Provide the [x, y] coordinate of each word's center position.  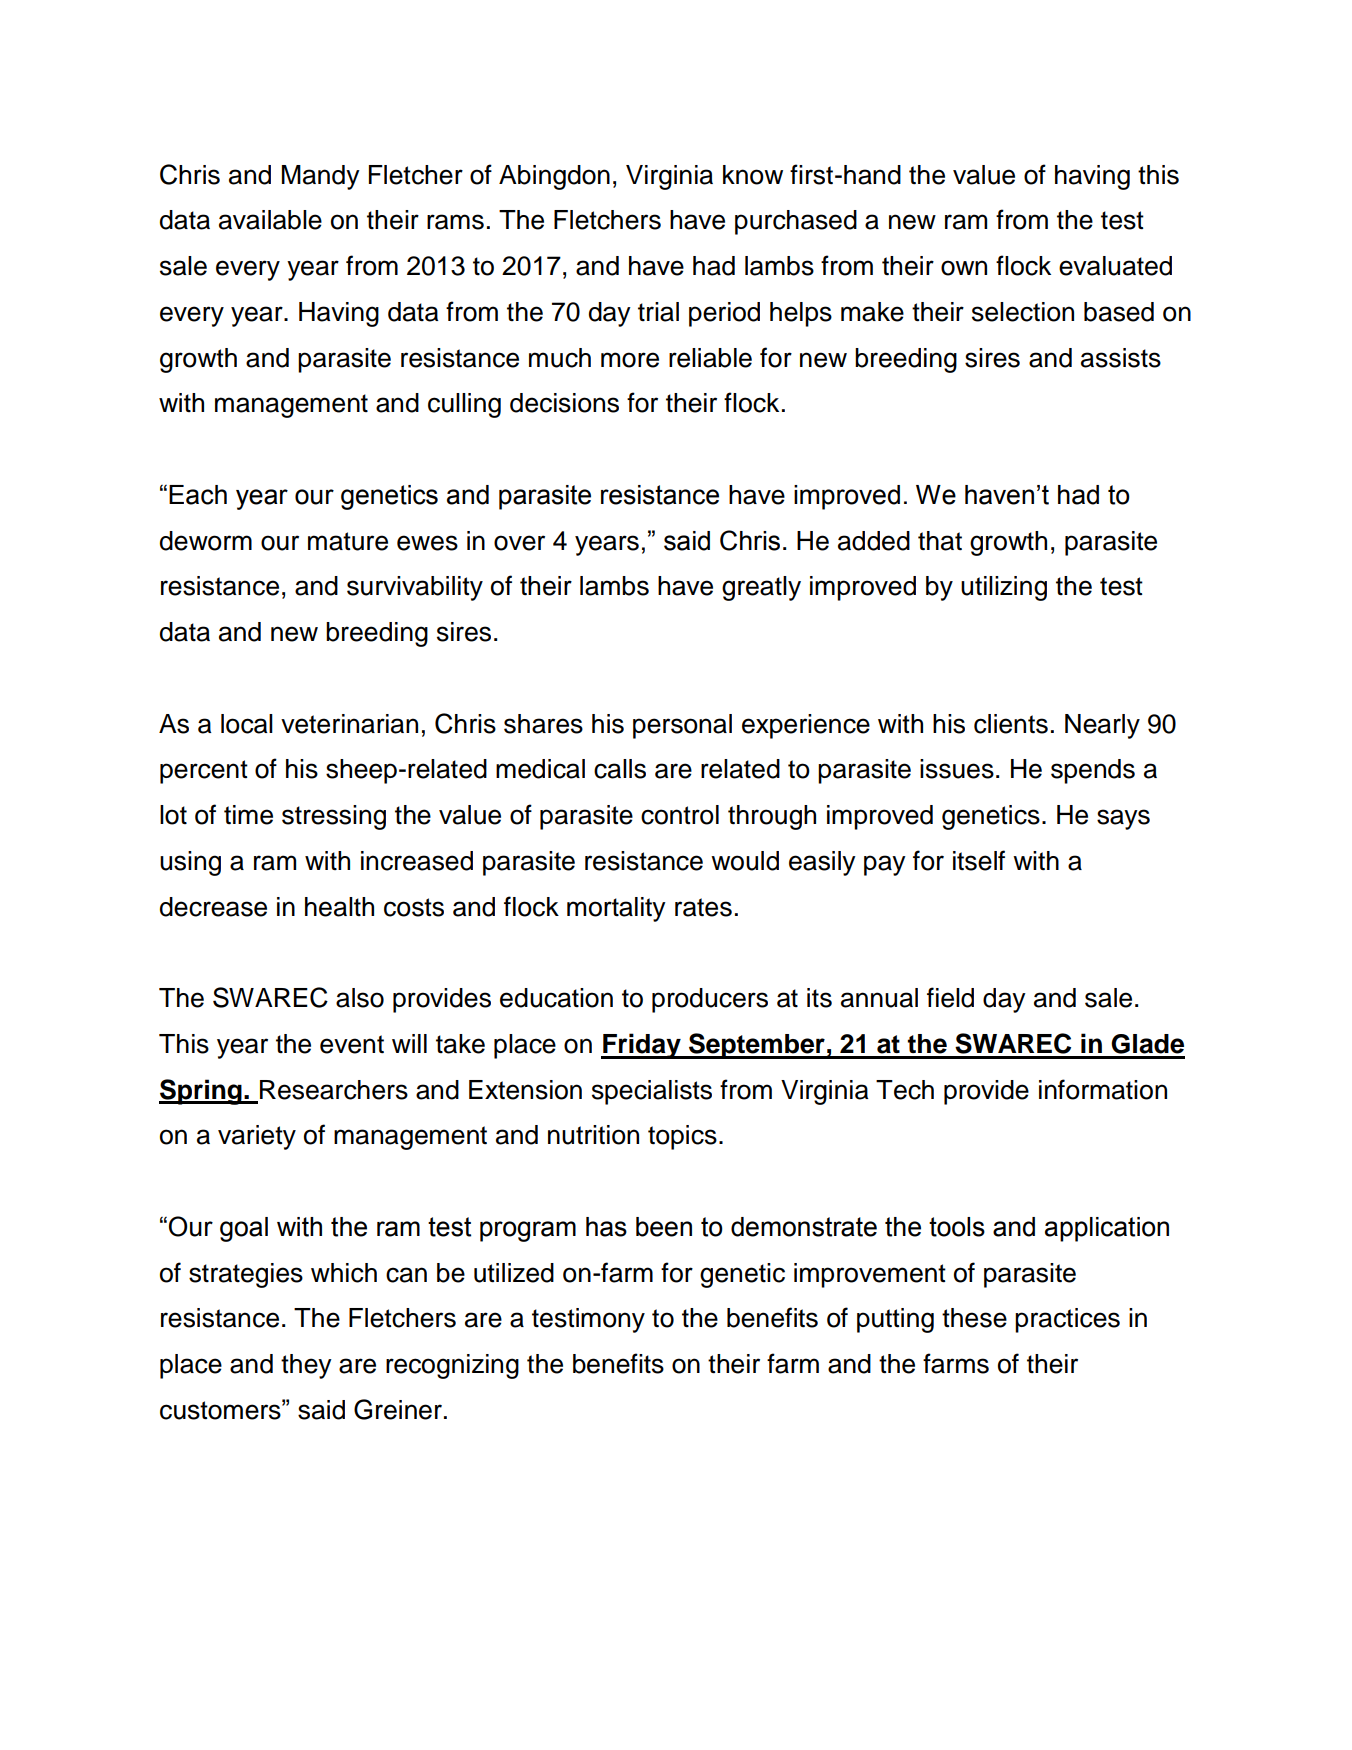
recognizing [452, 1366]
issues [957, 769]
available [270, 220]
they [306, 1366]
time [248, 815]
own [964, 268]
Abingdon [554, 177]
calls [620, 769]
